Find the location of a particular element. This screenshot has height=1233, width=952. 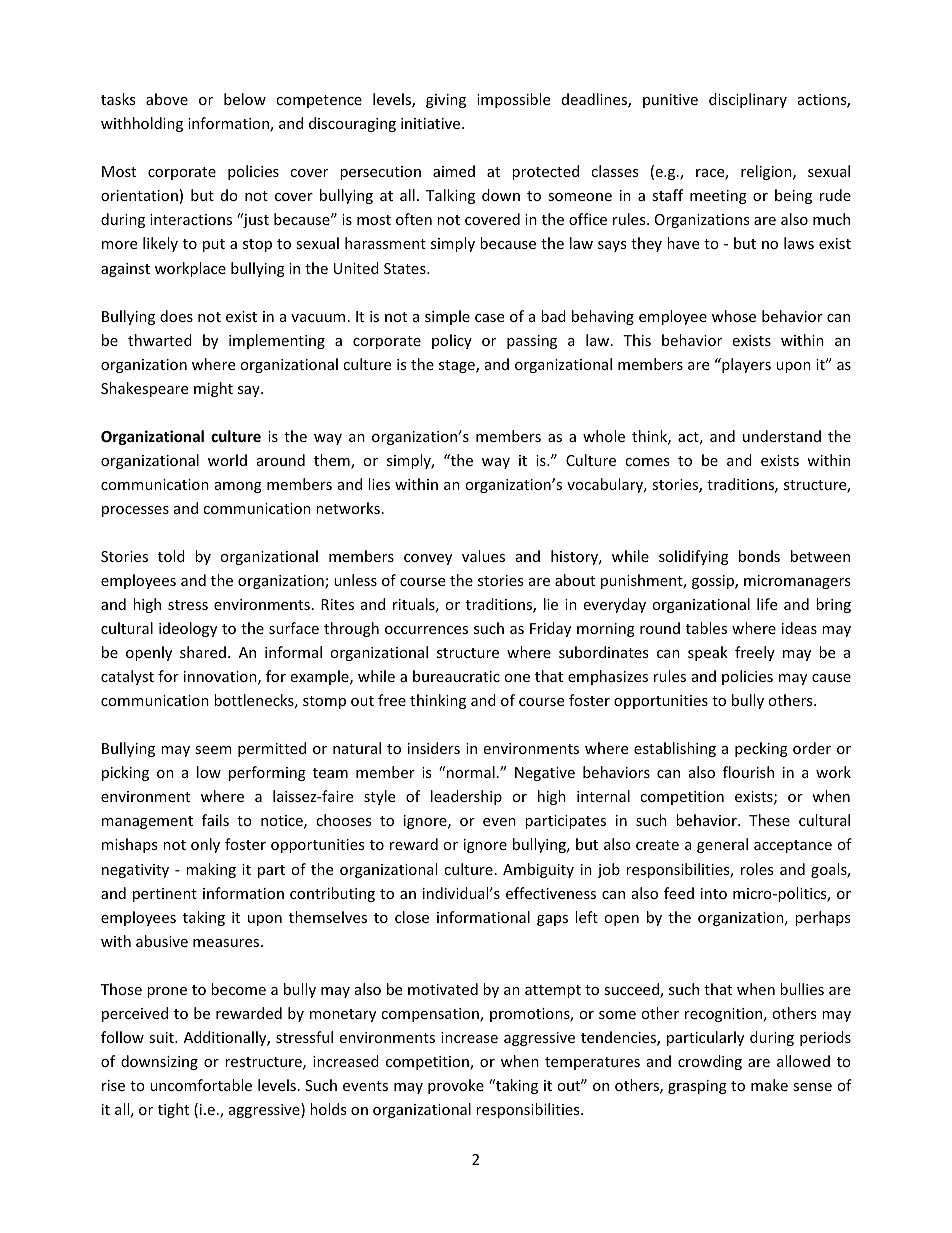

disciplinary is located at coordinates (748, 100).
